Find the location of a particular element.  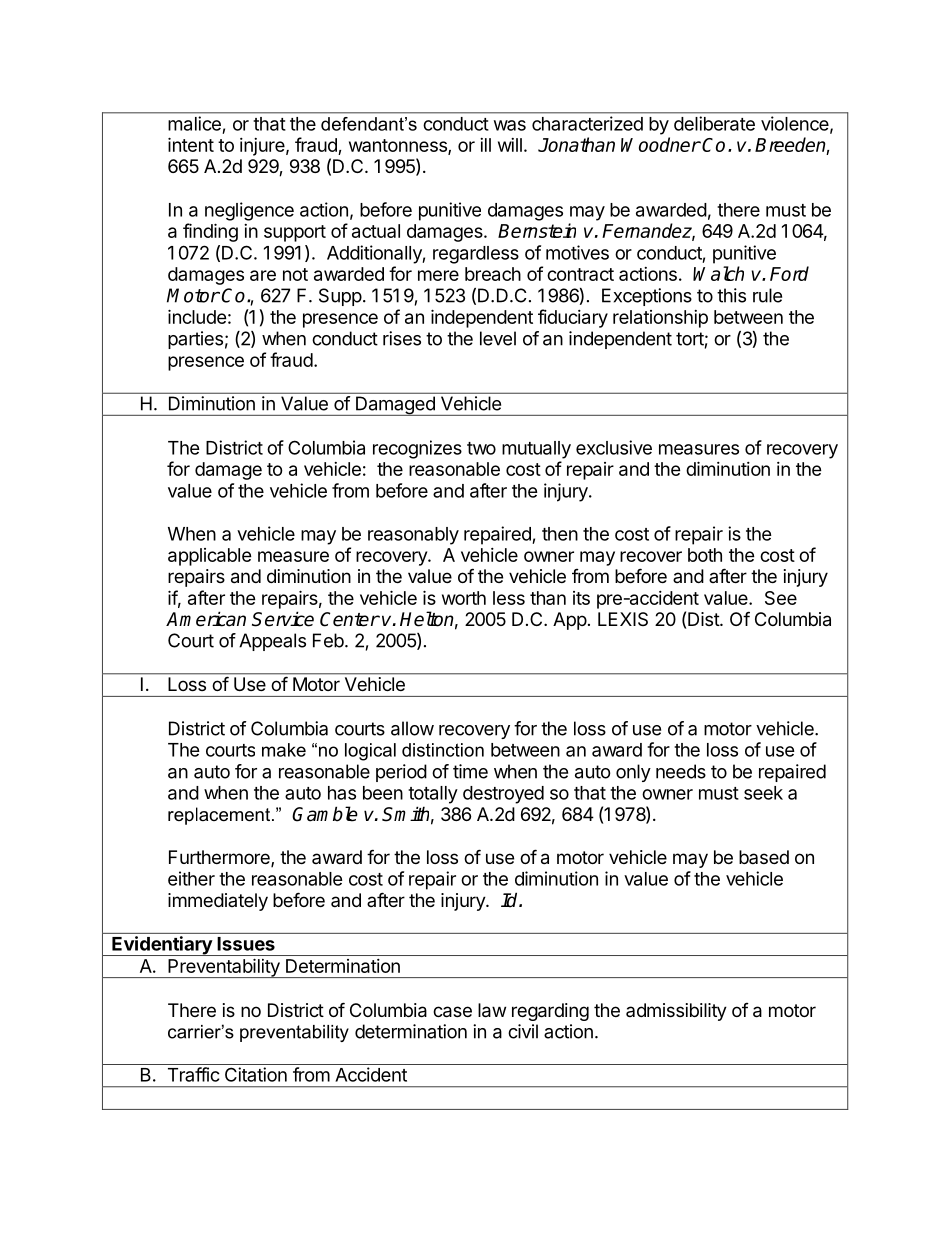

applicable is located at coordinates (210, 557).
